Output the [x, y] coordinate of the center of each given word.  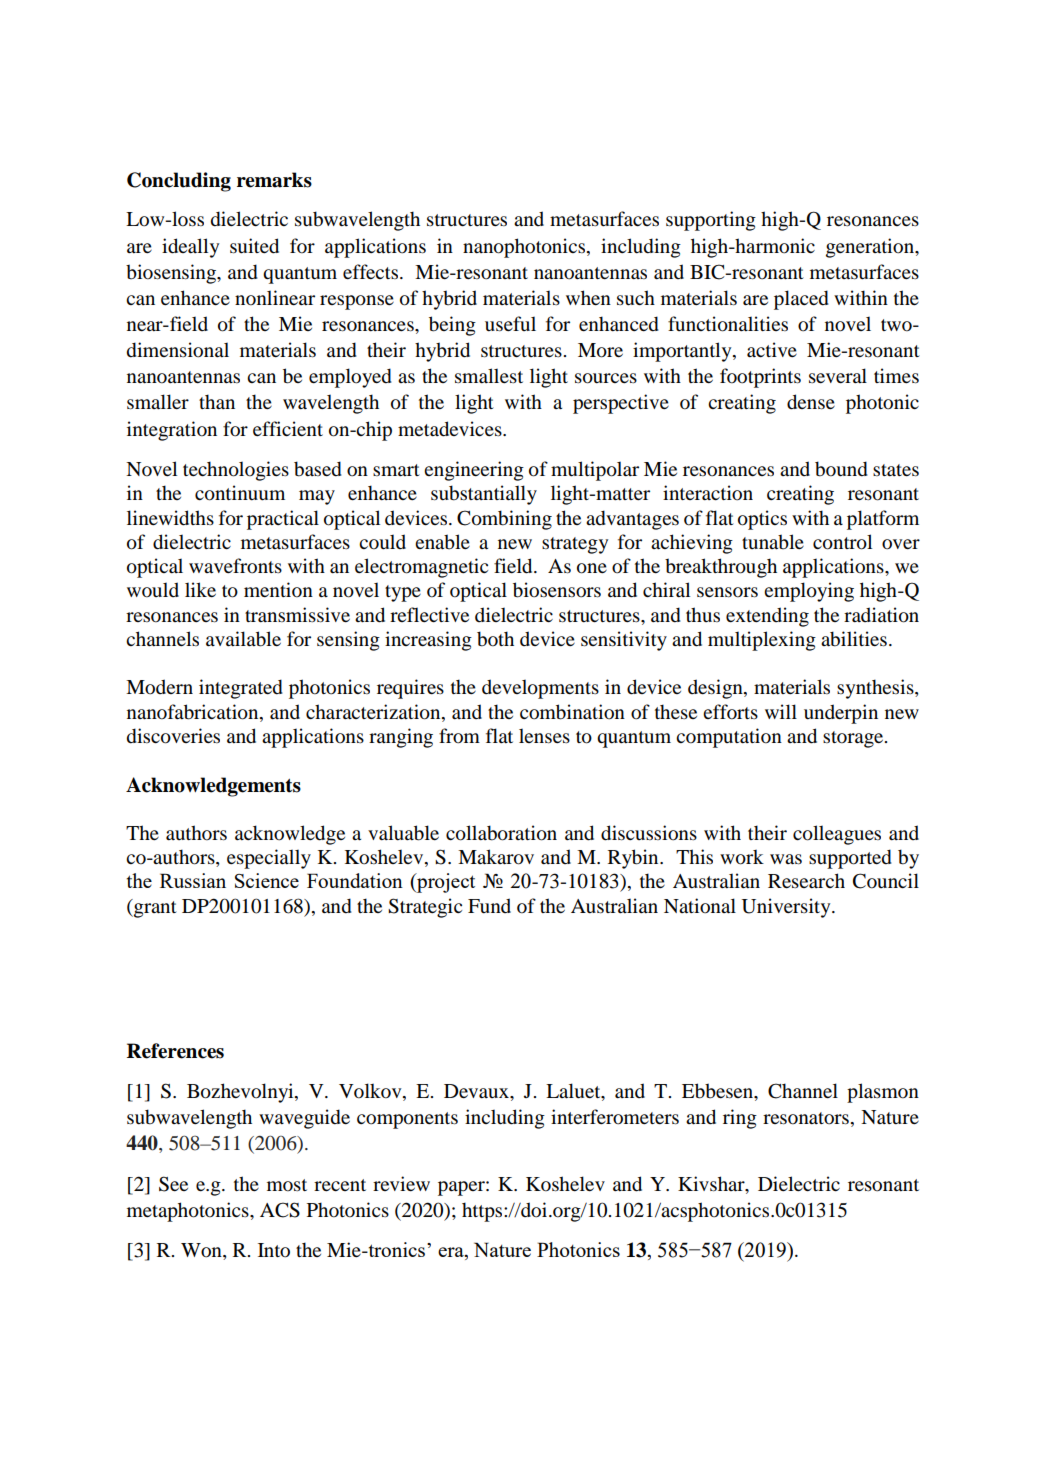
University [787, 908]
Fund [489, 906]
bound [841, 469]
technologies [236, 471]
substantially [484, 495]
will [781, 711]
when [588, 298]
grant [154, 908]
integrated [241, 689]
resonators [806, 1118]
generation [871, 248]
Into [274, 1250]
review [401, 1184]
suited [254, 246]
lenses [544, 736]
